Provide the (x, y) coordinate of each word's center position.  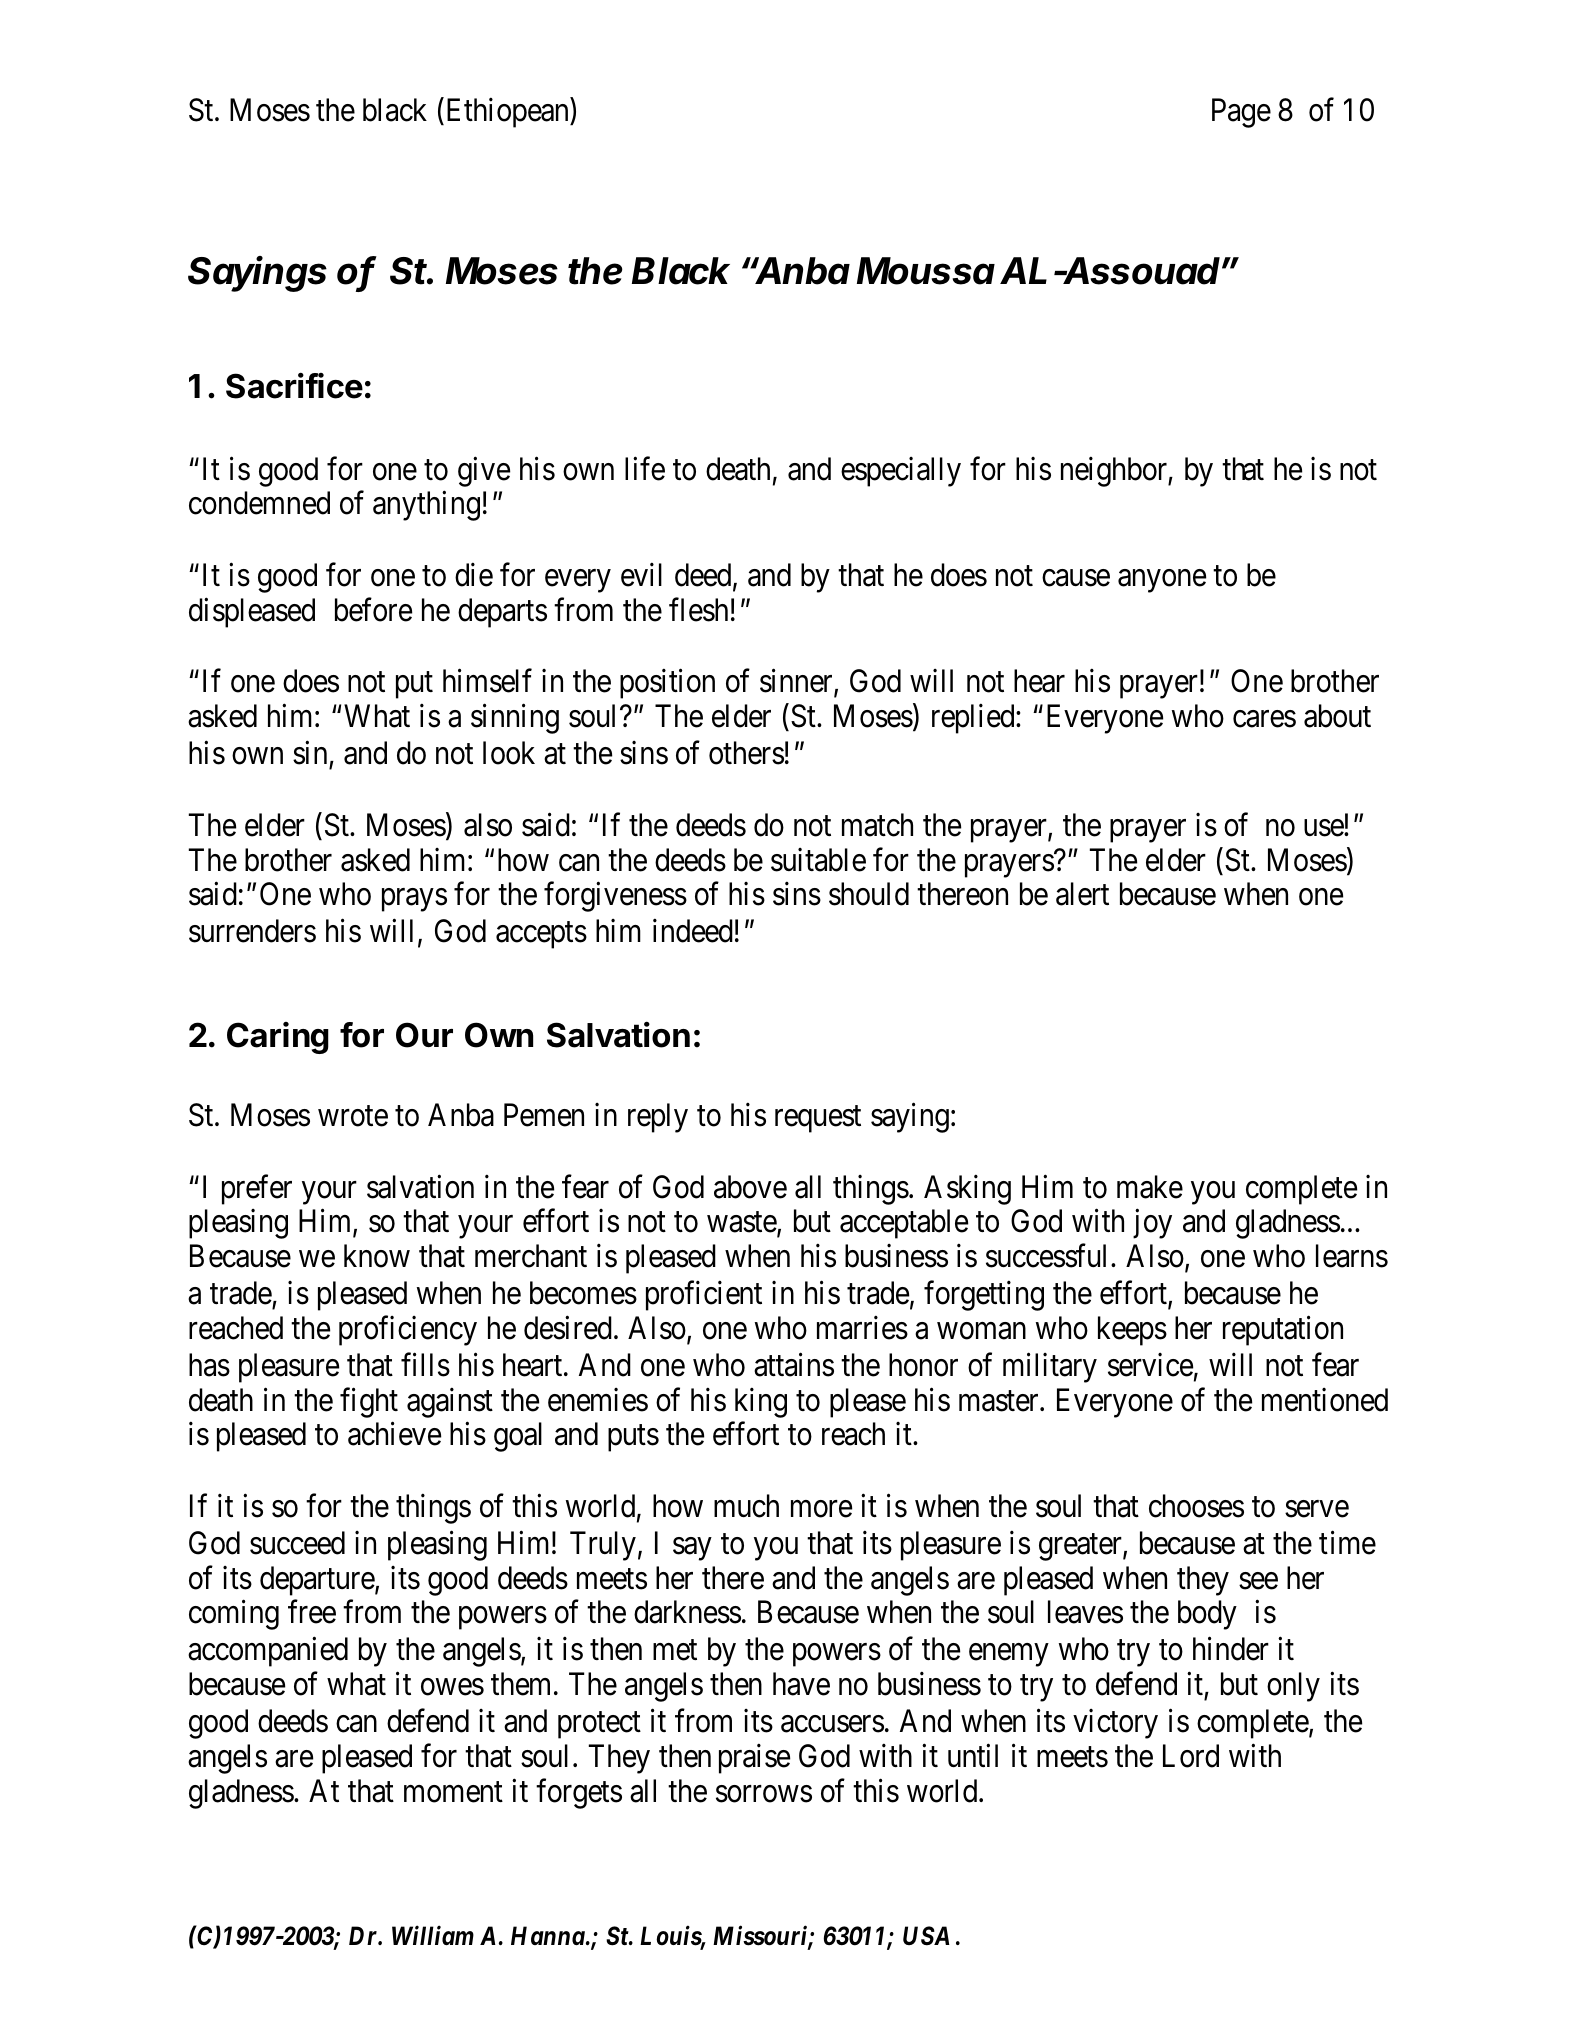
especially (901, 472)
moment (453, 1792)
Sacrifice (294, 385)
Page (1241, 113)
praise (754, 1759)
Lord (1191, 1756)
